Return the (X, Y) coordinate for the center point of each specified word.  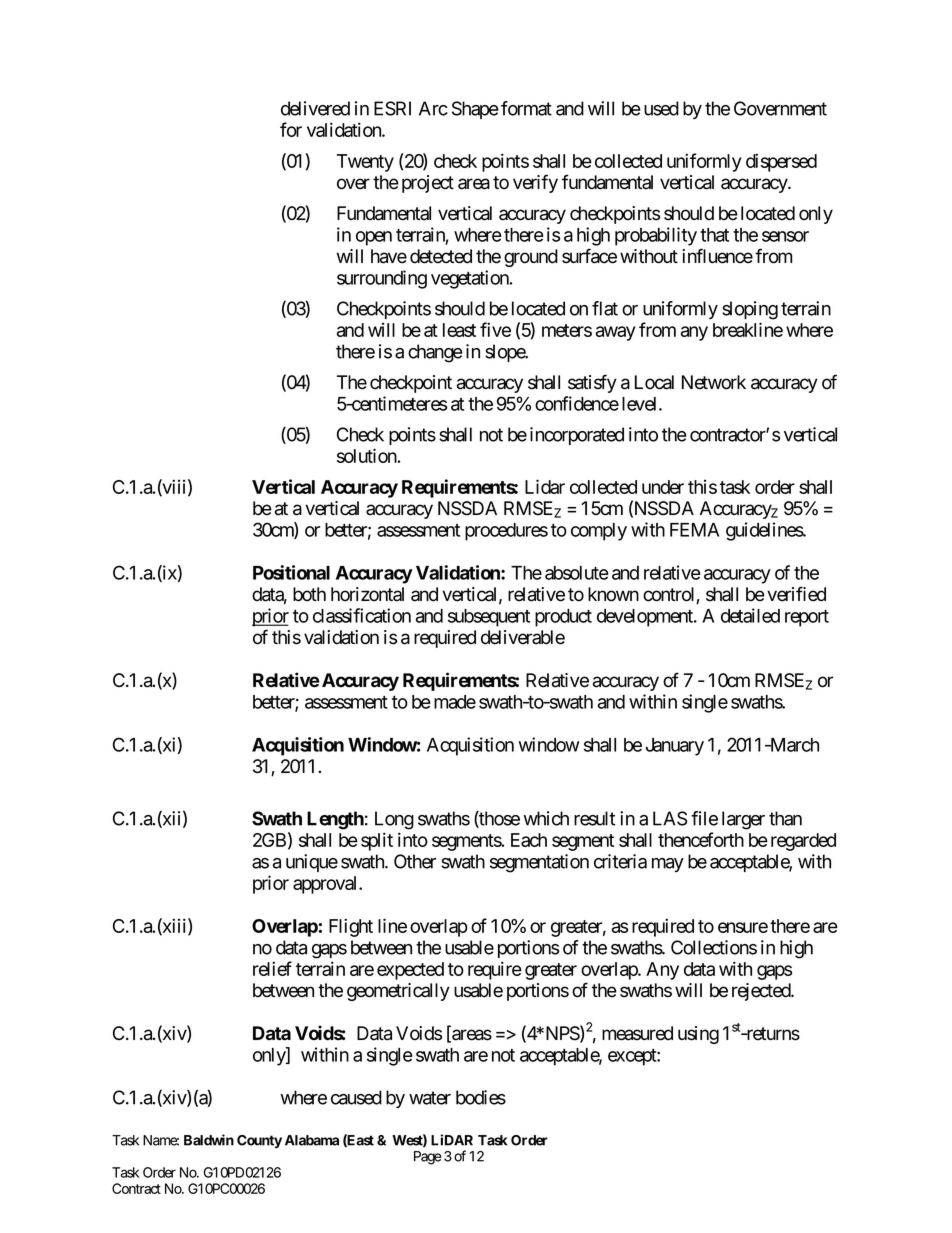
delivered (315, 108)
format (526, 108)
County (259, 1141)
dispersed (781, 162)
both (309, 594)
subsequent (489, 618)
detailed (750, 615)
